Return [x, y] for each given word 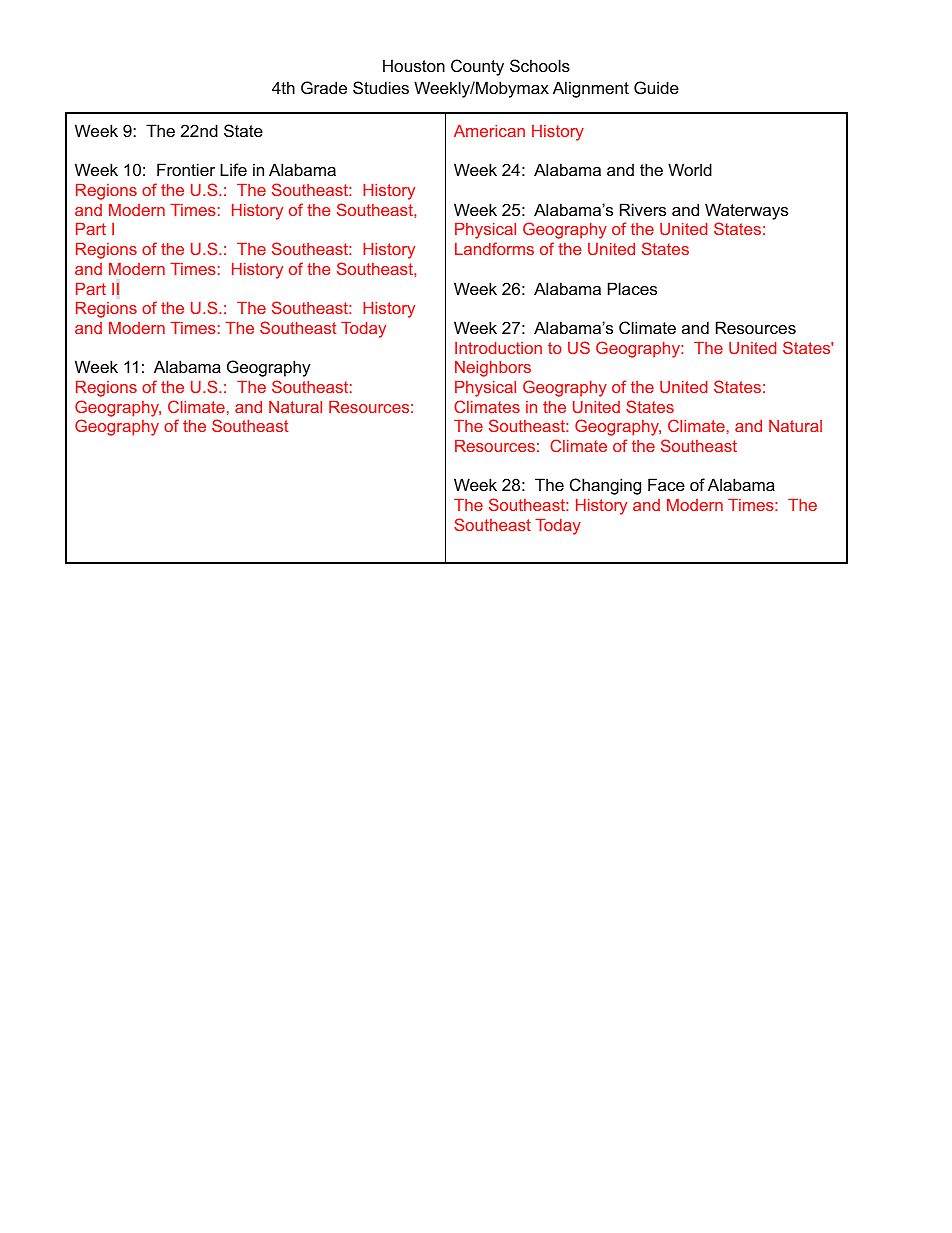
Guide [656, 87]
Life [233, 169]
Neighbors [493, 369]
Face [666, 484]
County [477, 67]
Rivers [643, 209]
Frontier [186, 169]
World [690, 169]
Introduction [498, 348]
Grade [324, 87]
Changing [605, 486]
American [489, 131]
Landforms [494, 248]
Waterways [746, 211]
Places [632, 288]
